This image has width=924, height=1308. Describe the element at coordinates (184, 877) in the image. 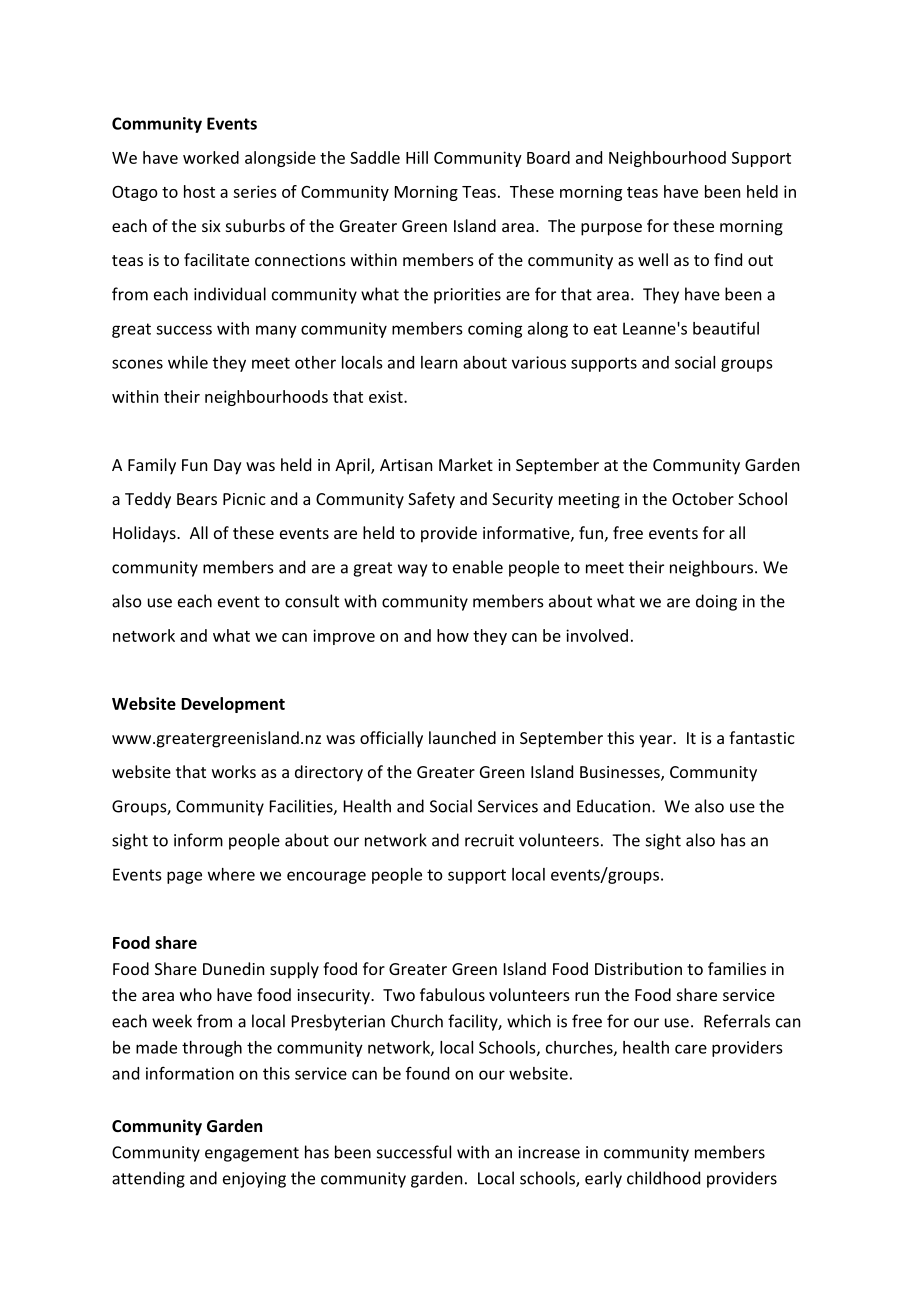

I see `page` at that location.
